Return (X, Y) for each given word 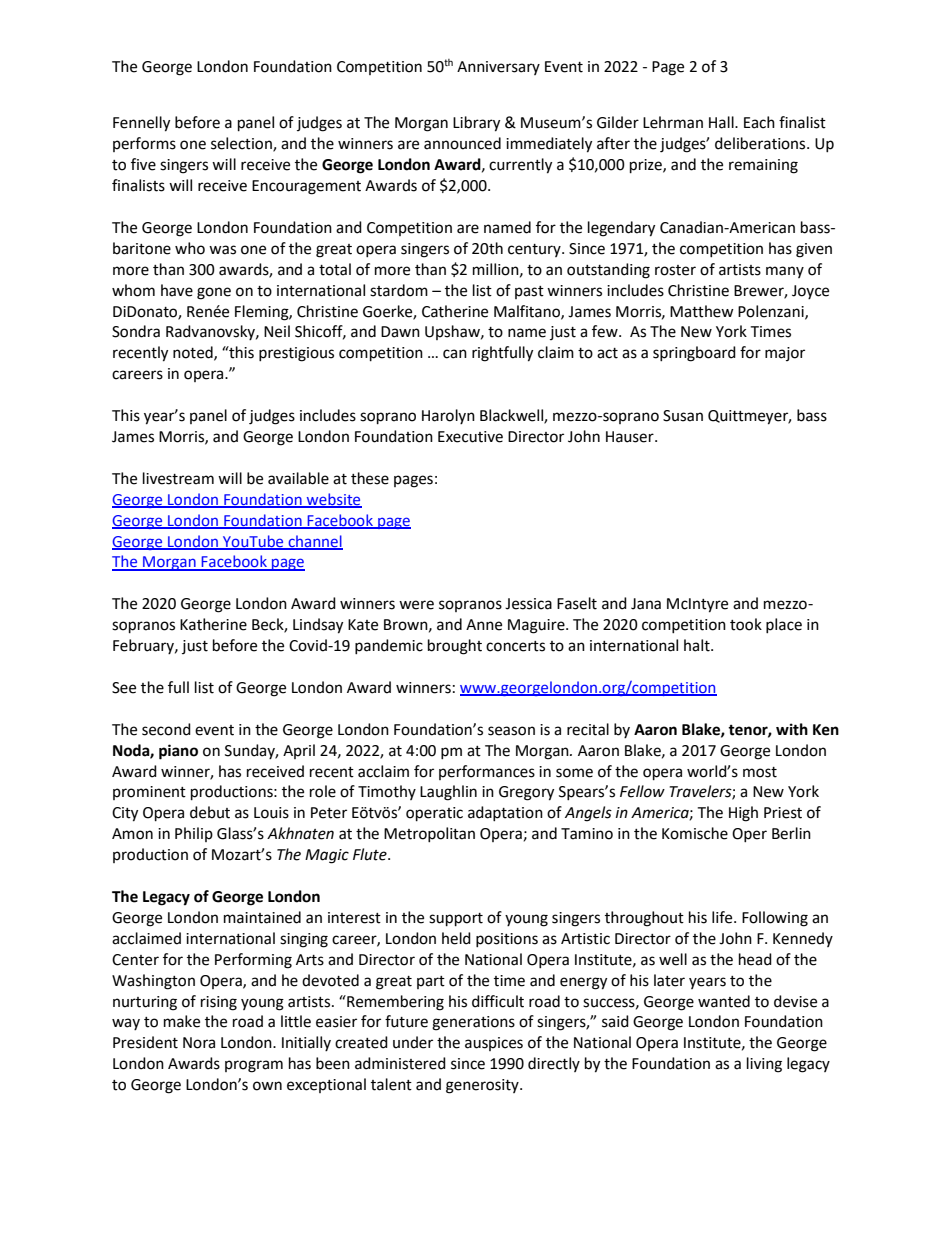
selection (242, 144)
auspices (494, 1044)
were (416, 605)
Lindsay (318, 626)
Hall (722, 122)
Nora (199, 1043)
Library (476, 124)
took (746, 624)
